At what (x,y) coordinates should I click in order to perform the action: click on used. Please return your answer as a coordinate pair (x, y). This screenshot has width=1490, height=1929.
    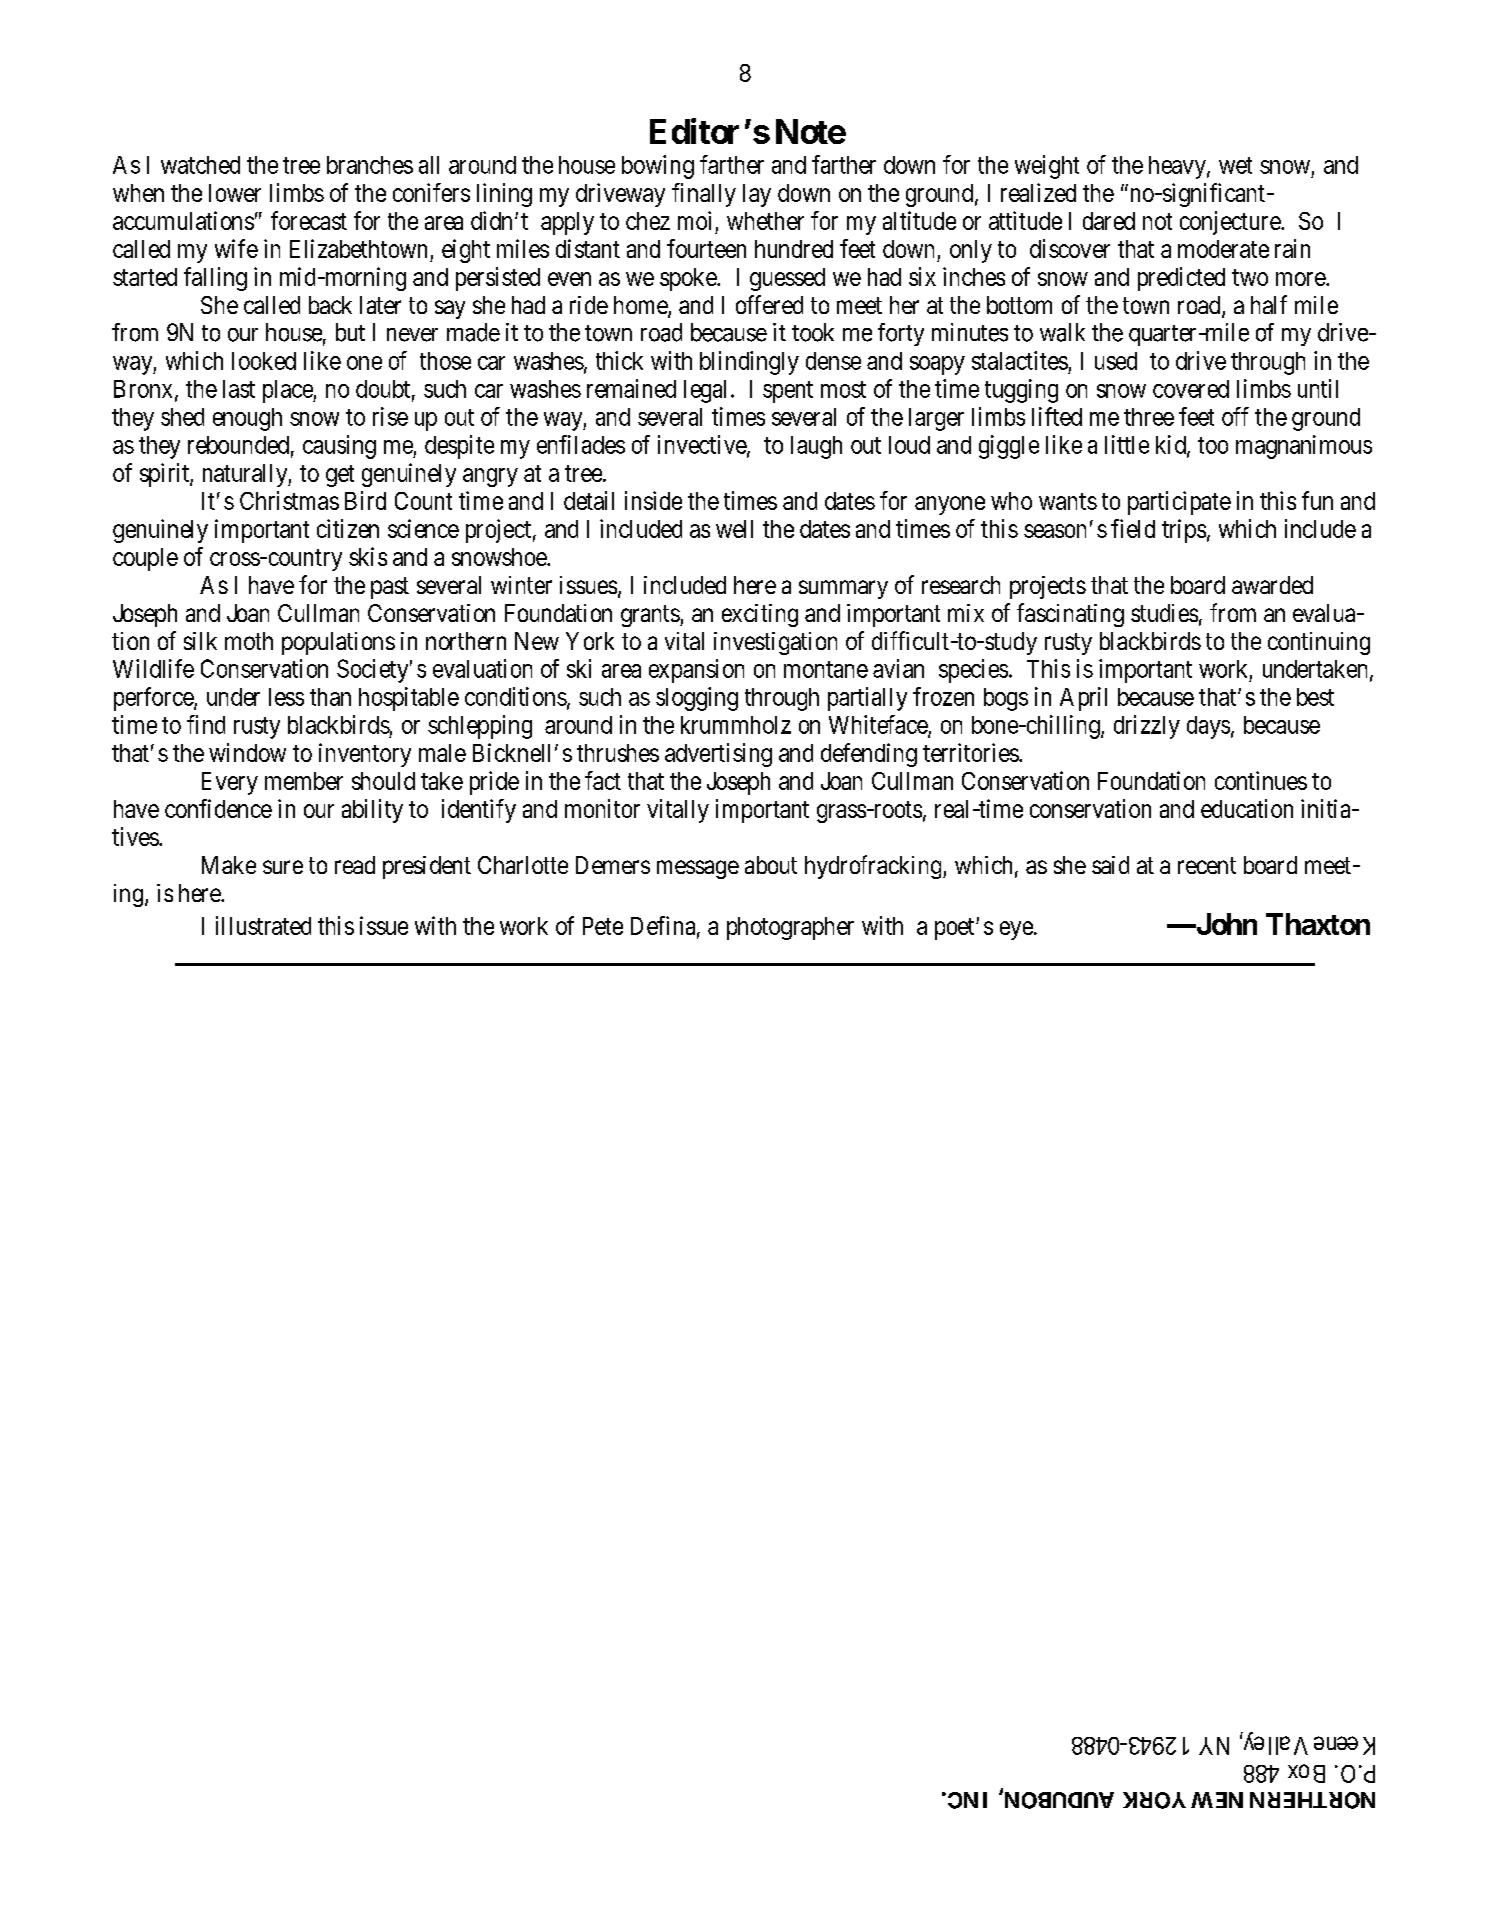
    Looking at the image, I should click on (1116, 361).
